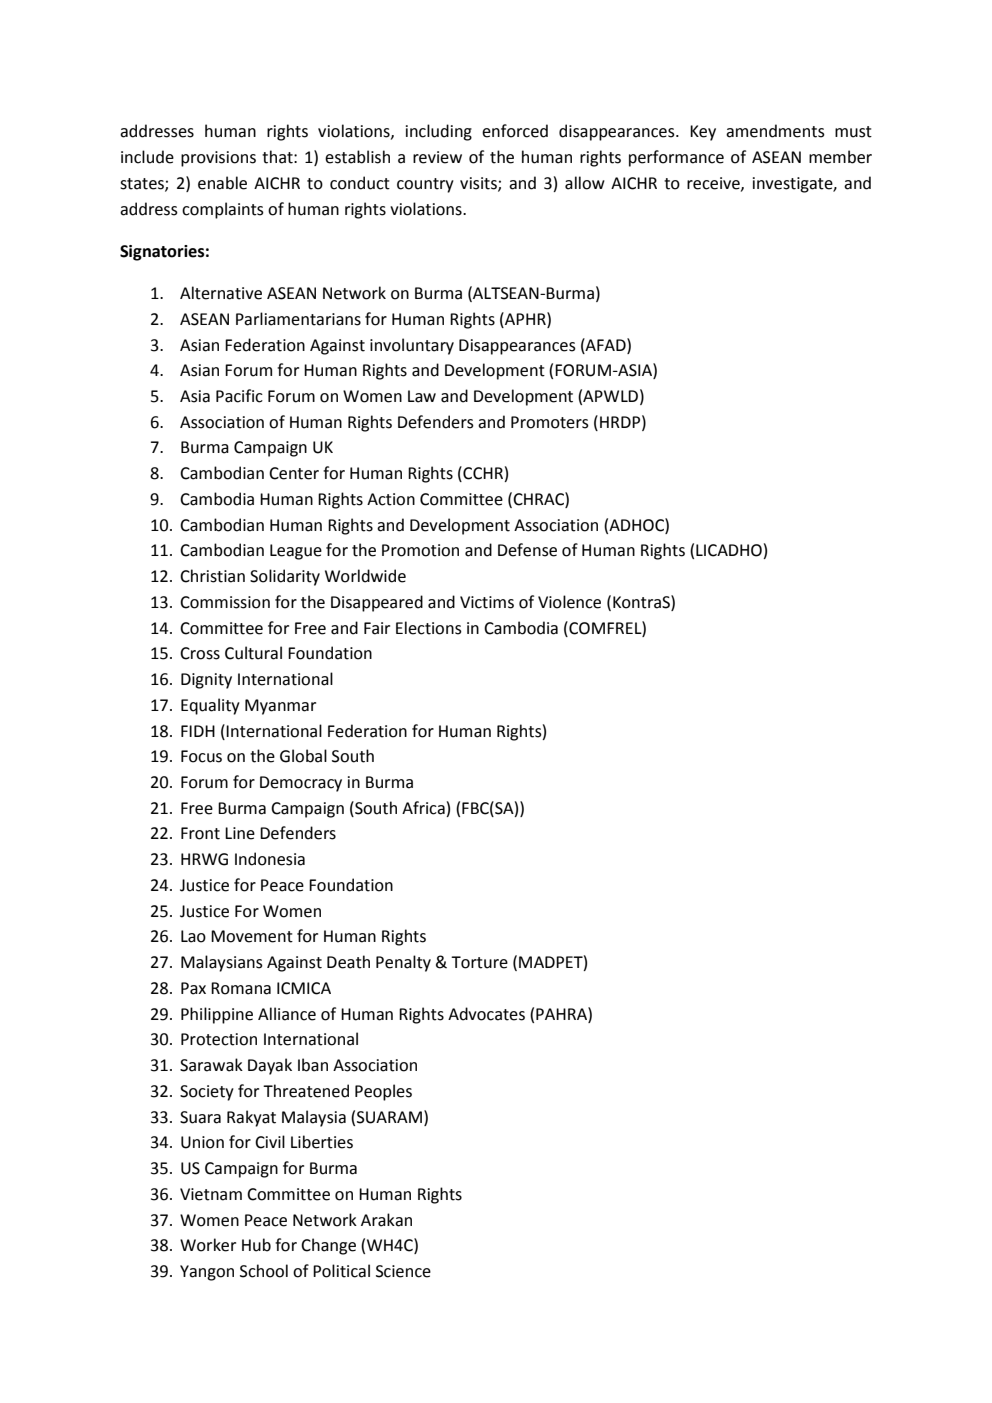 This screenshot has width=992, height=1403. What do you see at coordinates (210, 706) in the screenshot?
I see `Equality` at bounding box center [210, 706].
